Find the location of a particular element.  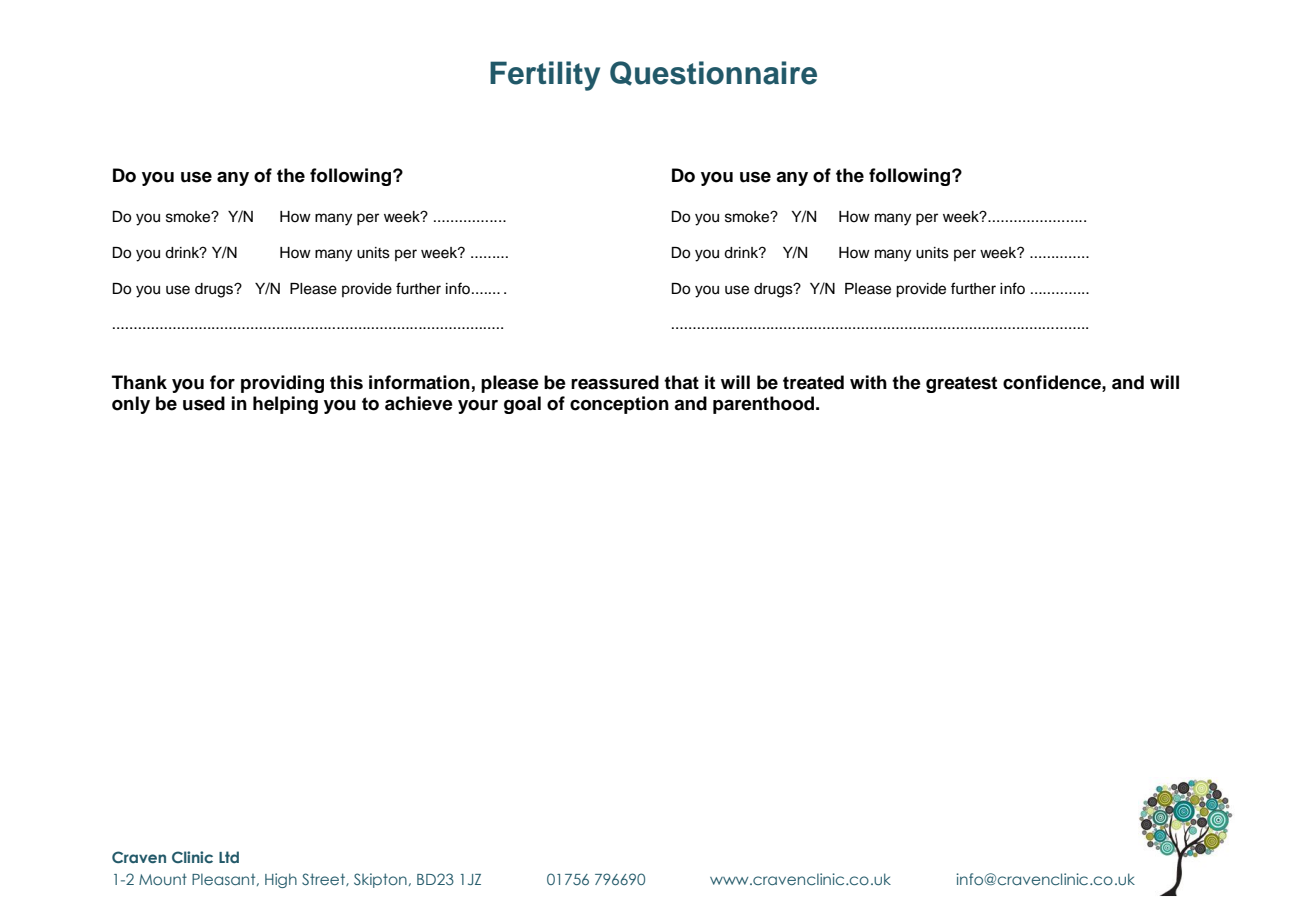

with is located at coordinates (868, 382).
